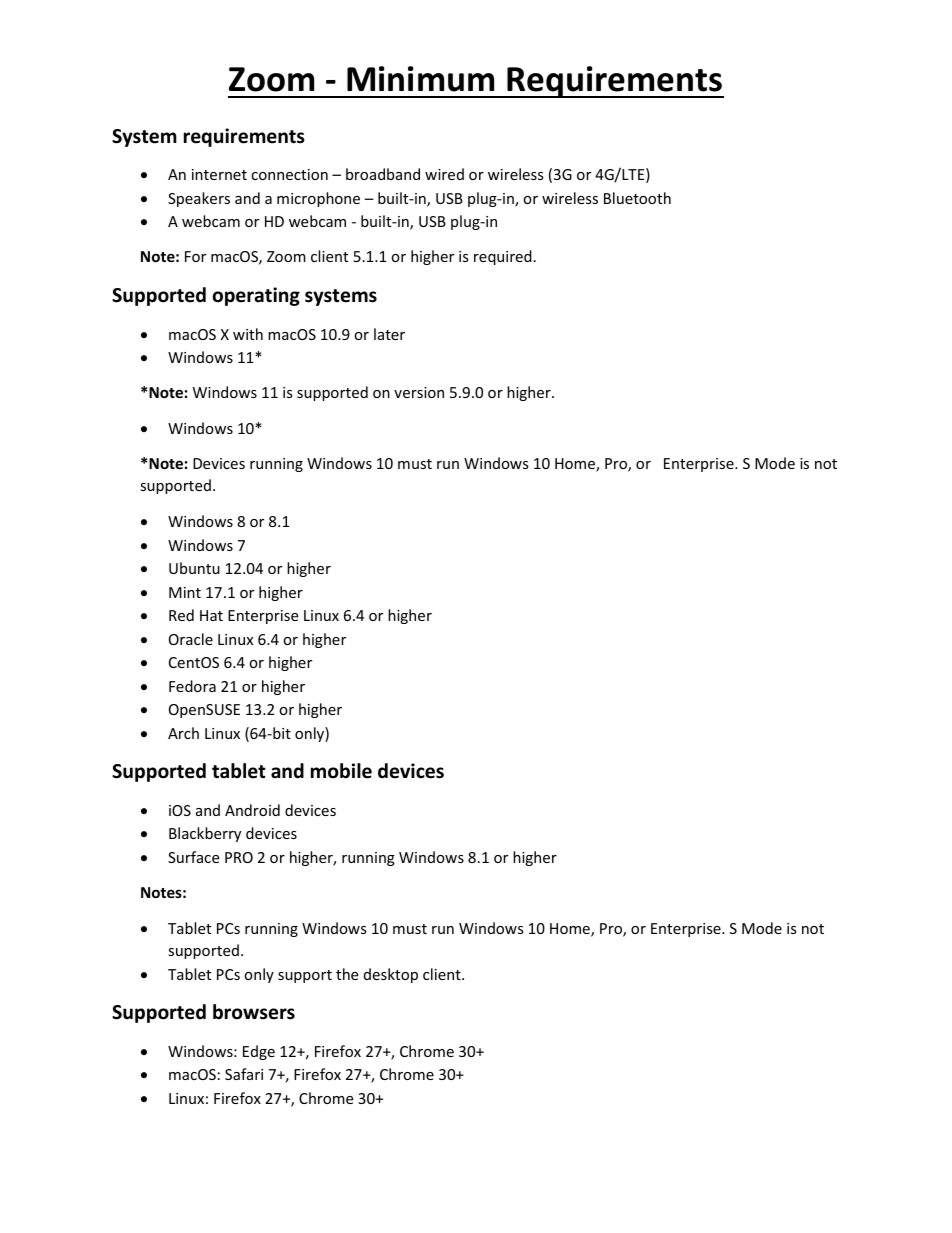  Describe the element at coordinates (194, 568) in the screenshot. I see `Ubuntu` at that location.
